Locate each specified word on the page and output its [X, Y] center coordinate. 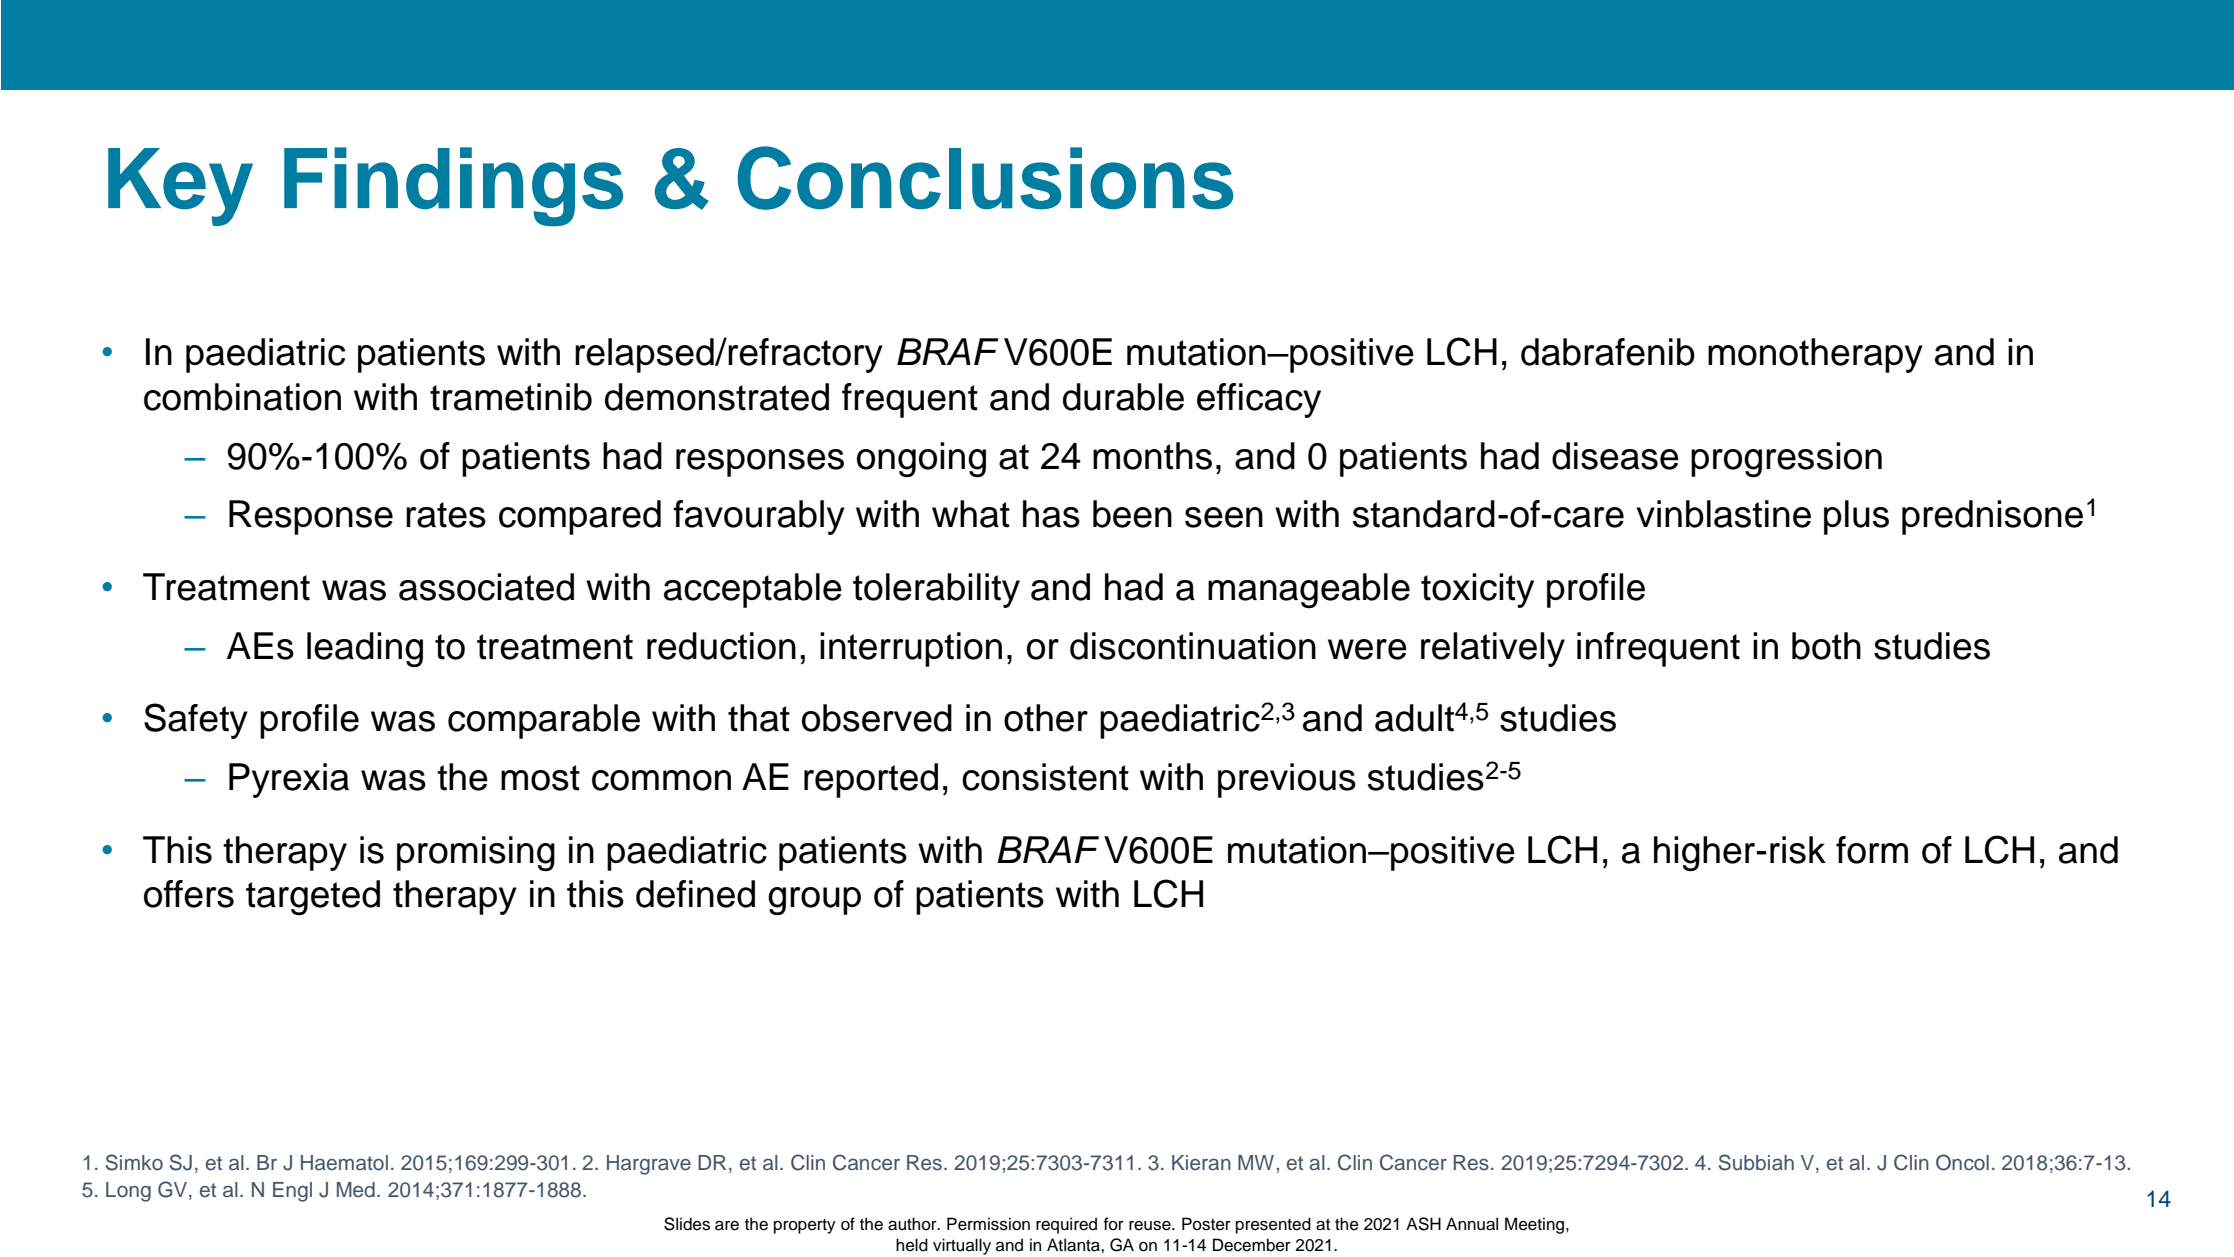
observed [877, 718]
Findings [453, 187]
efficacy [1259, 400]
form [1872, 850]
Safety [196, 721]
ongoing [921, 459]
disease [1615, 456]
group [814, 901]
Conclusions [985, 178]
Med [356, 1190]
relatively [1493, 649]
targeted [313, 897]
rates [446, 515]
